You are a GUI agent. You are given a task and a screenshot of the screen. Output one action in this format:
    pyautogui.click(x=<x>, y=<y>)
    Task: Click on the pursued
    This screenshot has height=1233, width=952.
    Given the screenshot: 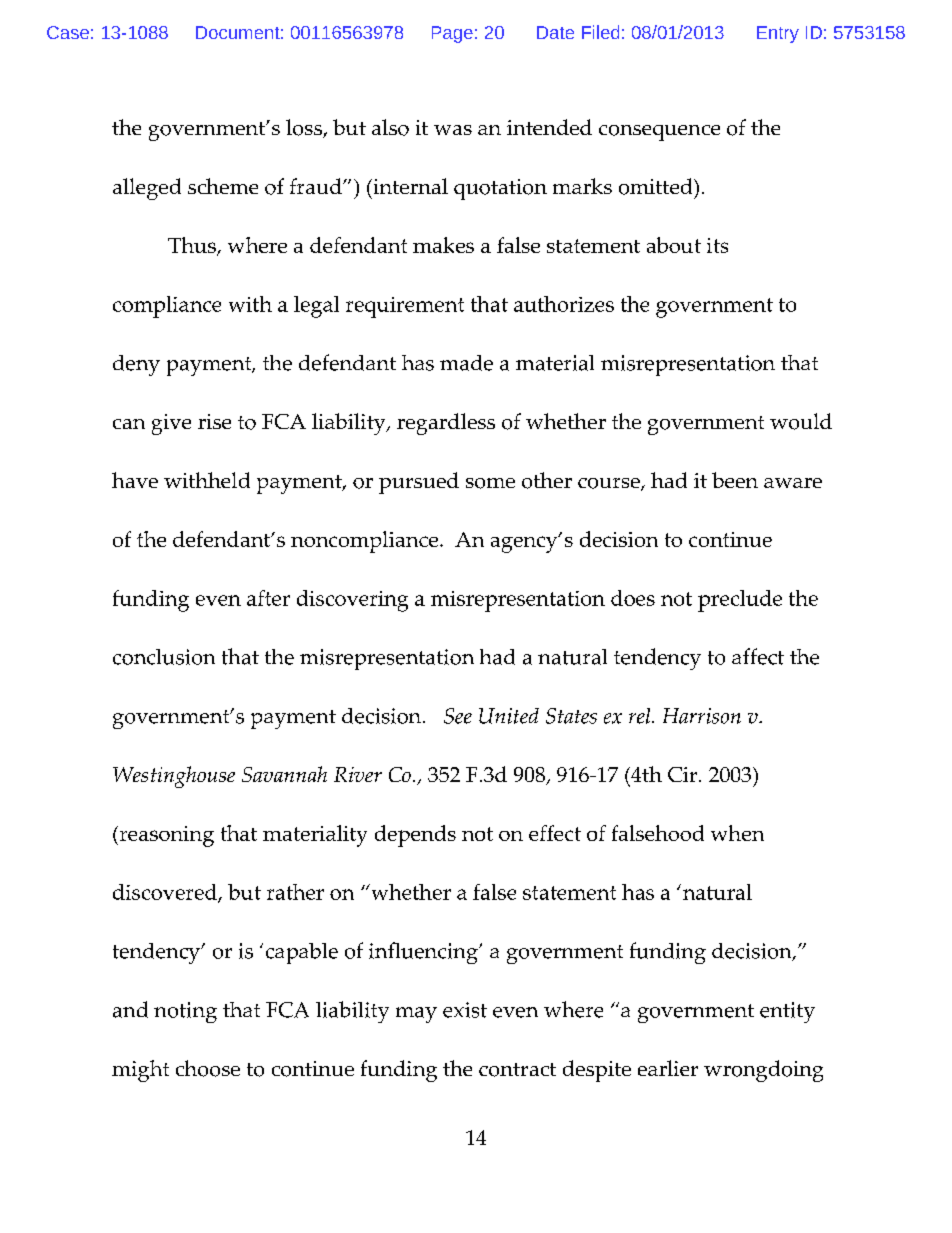 What is the action you would take?
    pyautogui.click(x=419, y=483)
